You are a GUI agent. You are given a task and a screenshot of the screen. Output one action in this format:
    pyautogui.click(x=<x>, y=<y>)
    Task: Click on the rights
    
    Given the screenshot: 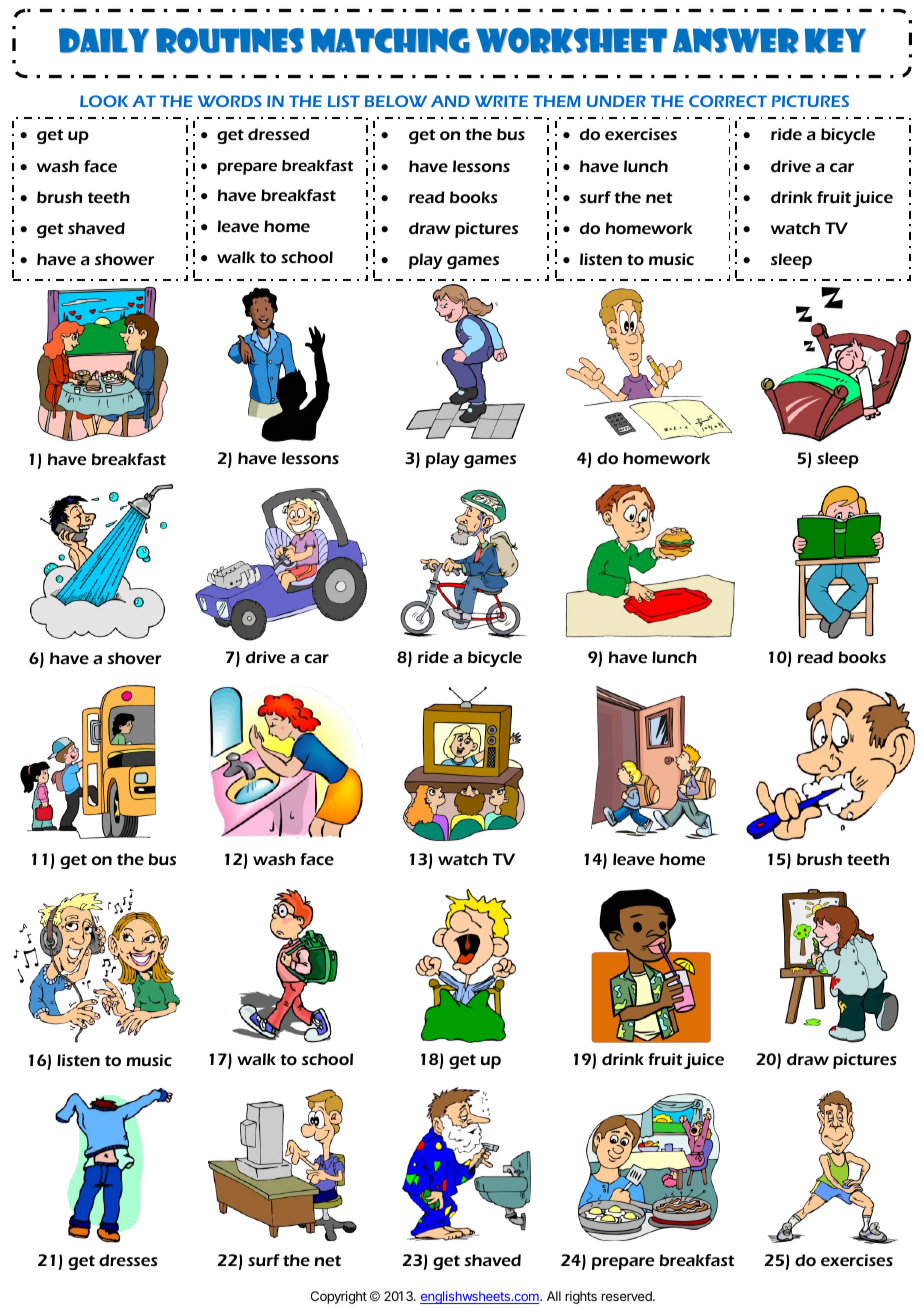 What is the action you would take?
    pyautogui.click(x=581, y=1297)
